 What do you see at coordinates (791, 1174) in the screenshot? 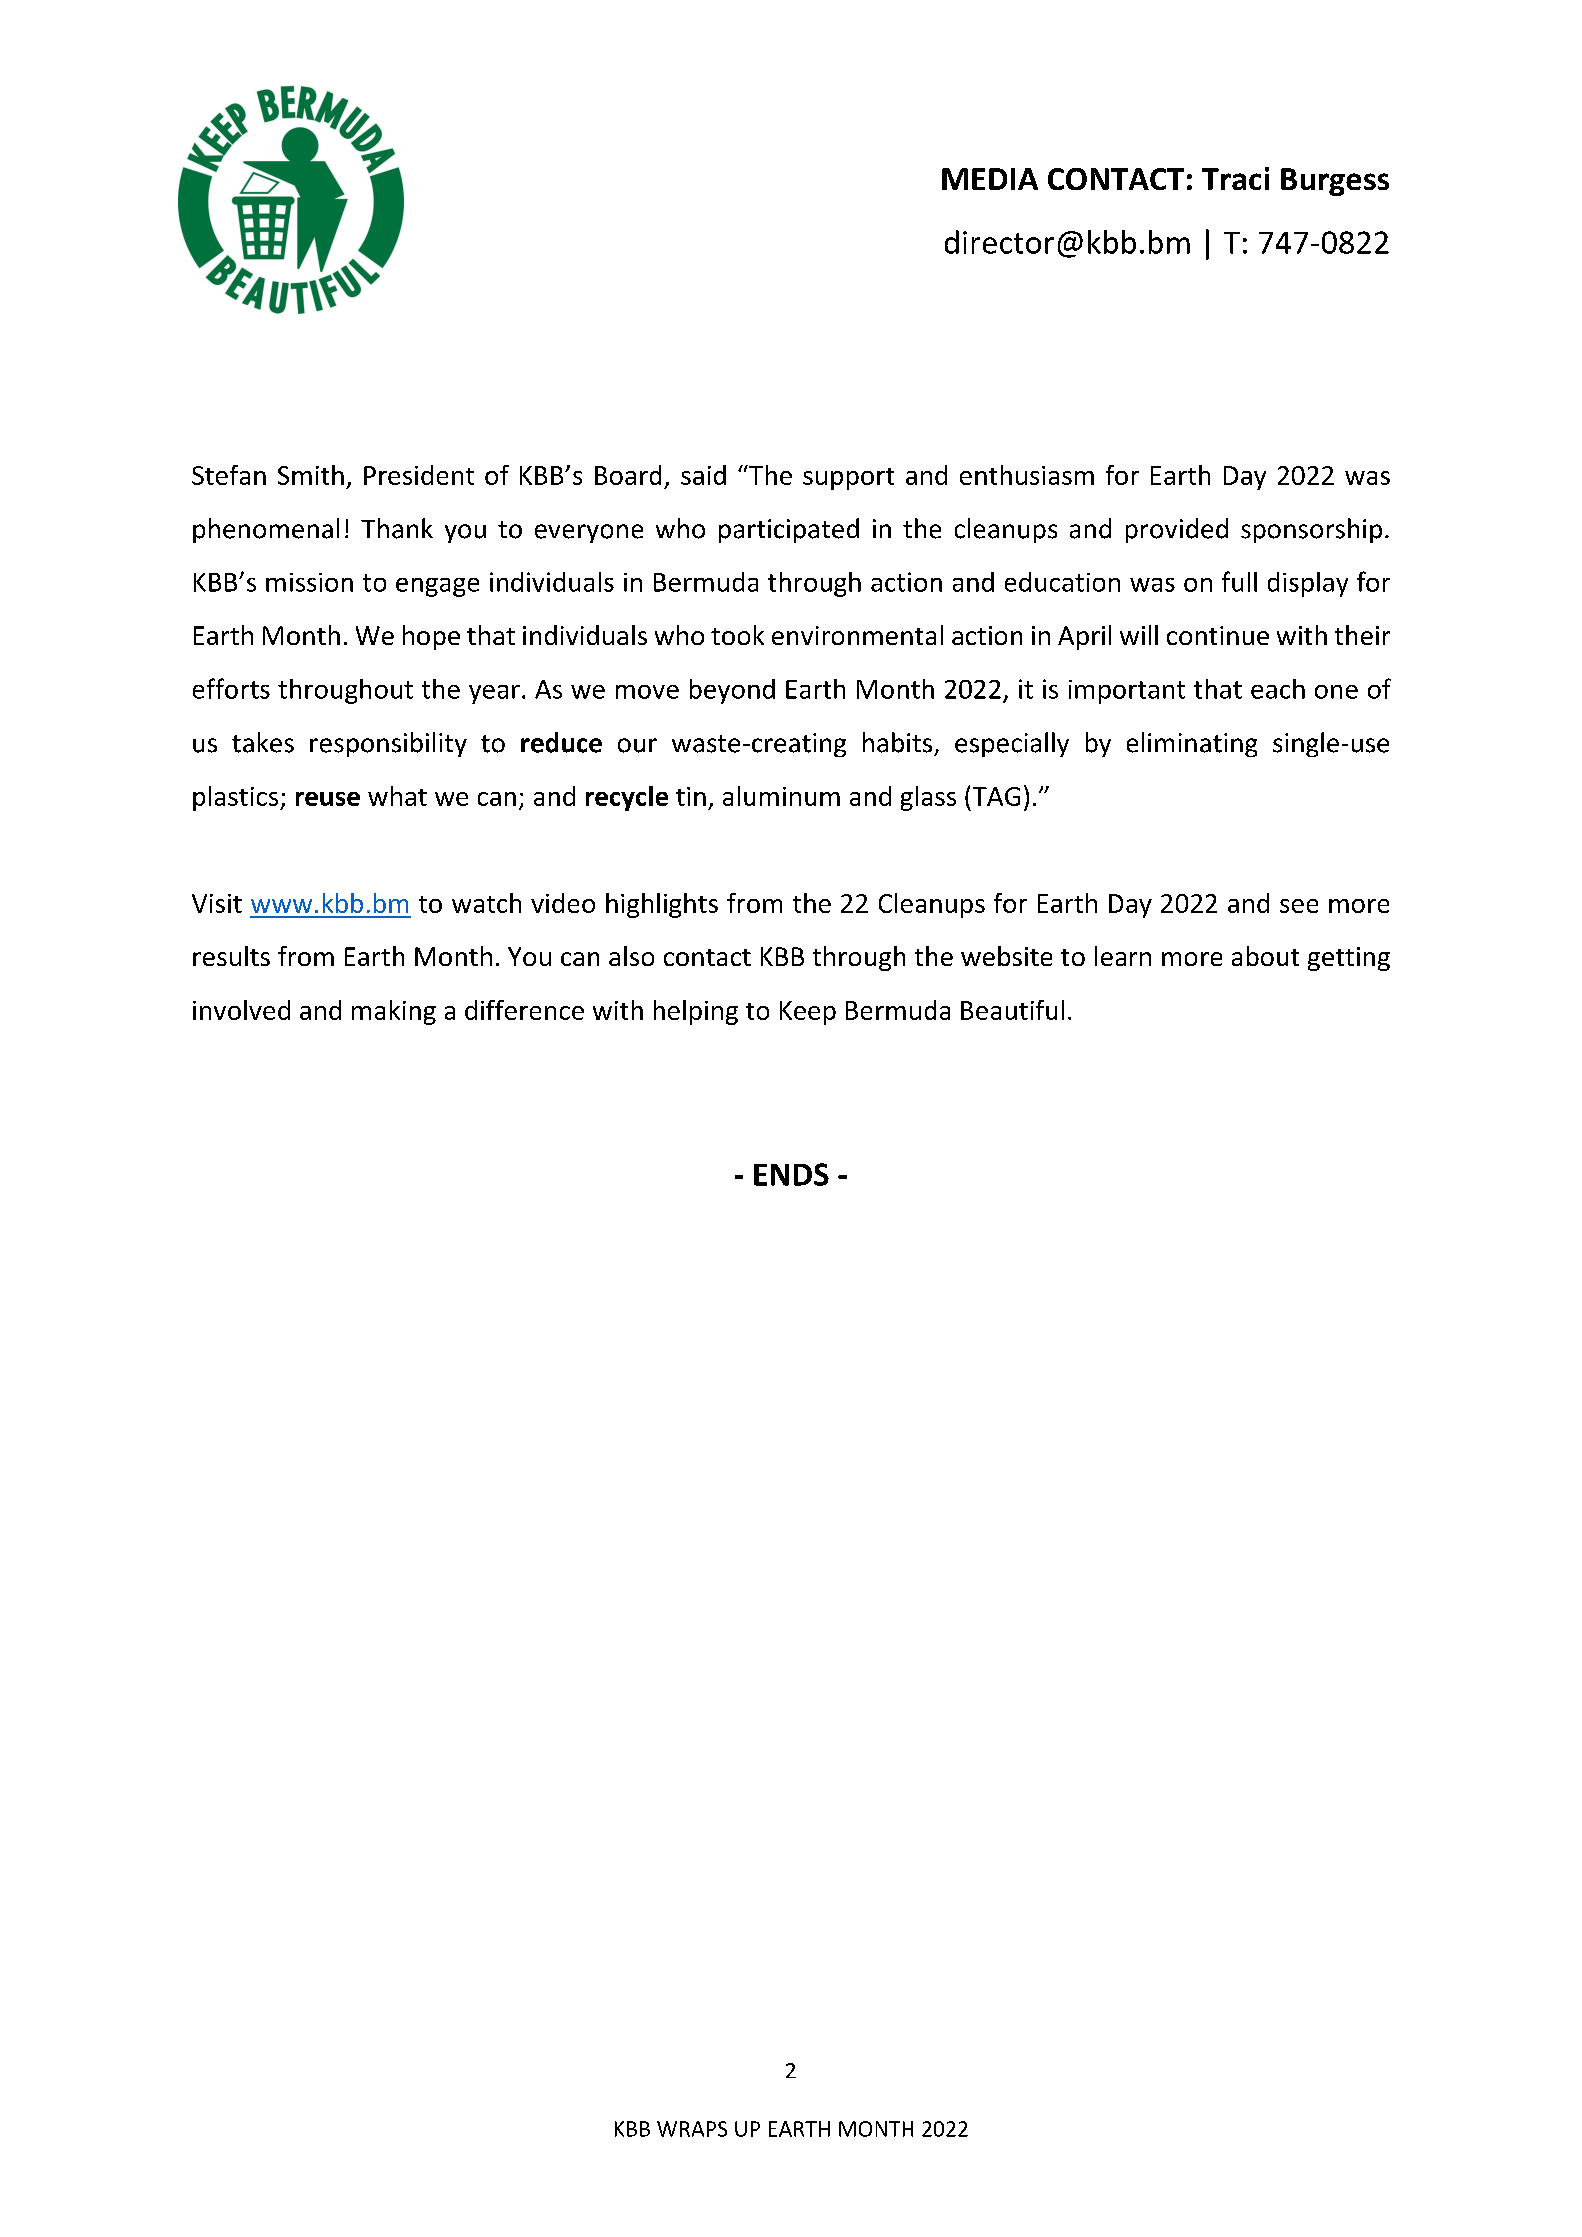
I see `ENDS` at bounding box center [791, 1174].
